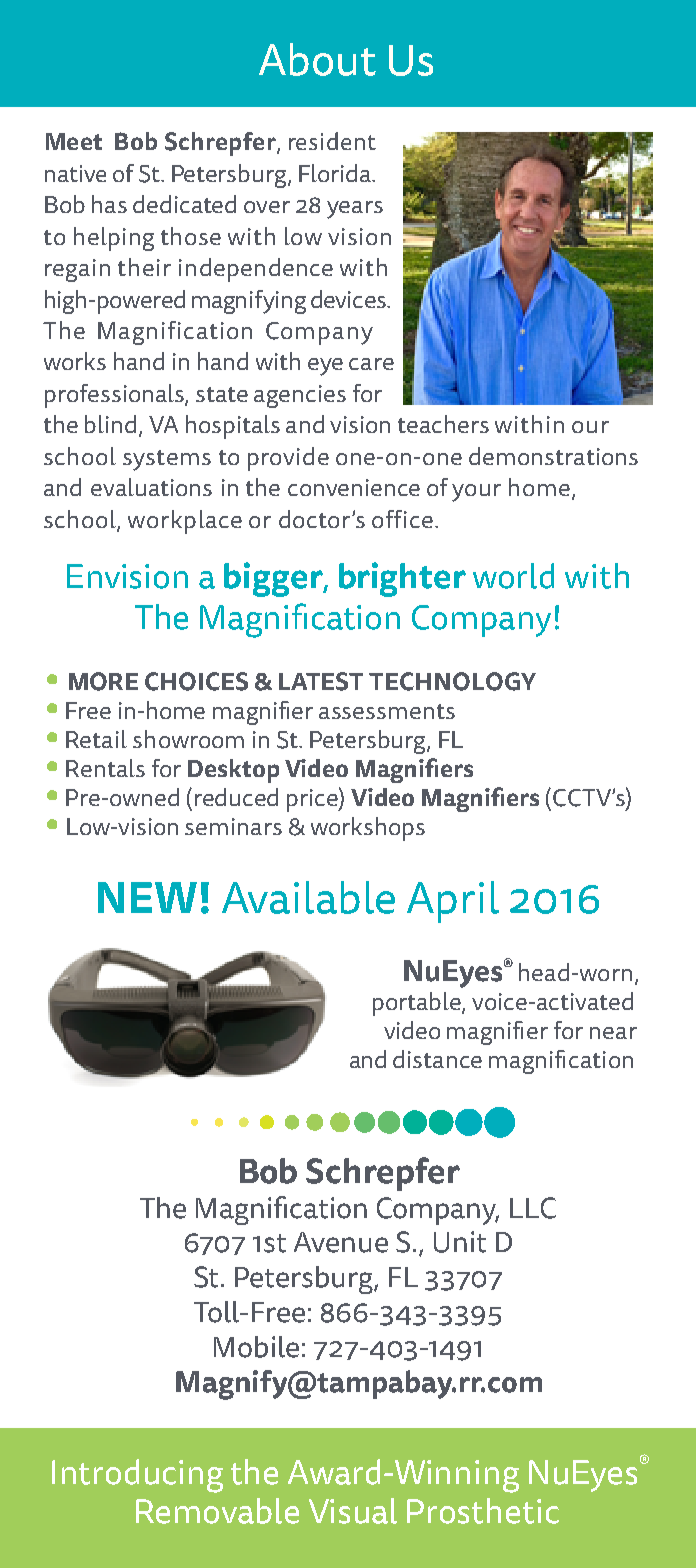 This image has height=1568, width=696. I want to click on NEW, so click(147, 897).
